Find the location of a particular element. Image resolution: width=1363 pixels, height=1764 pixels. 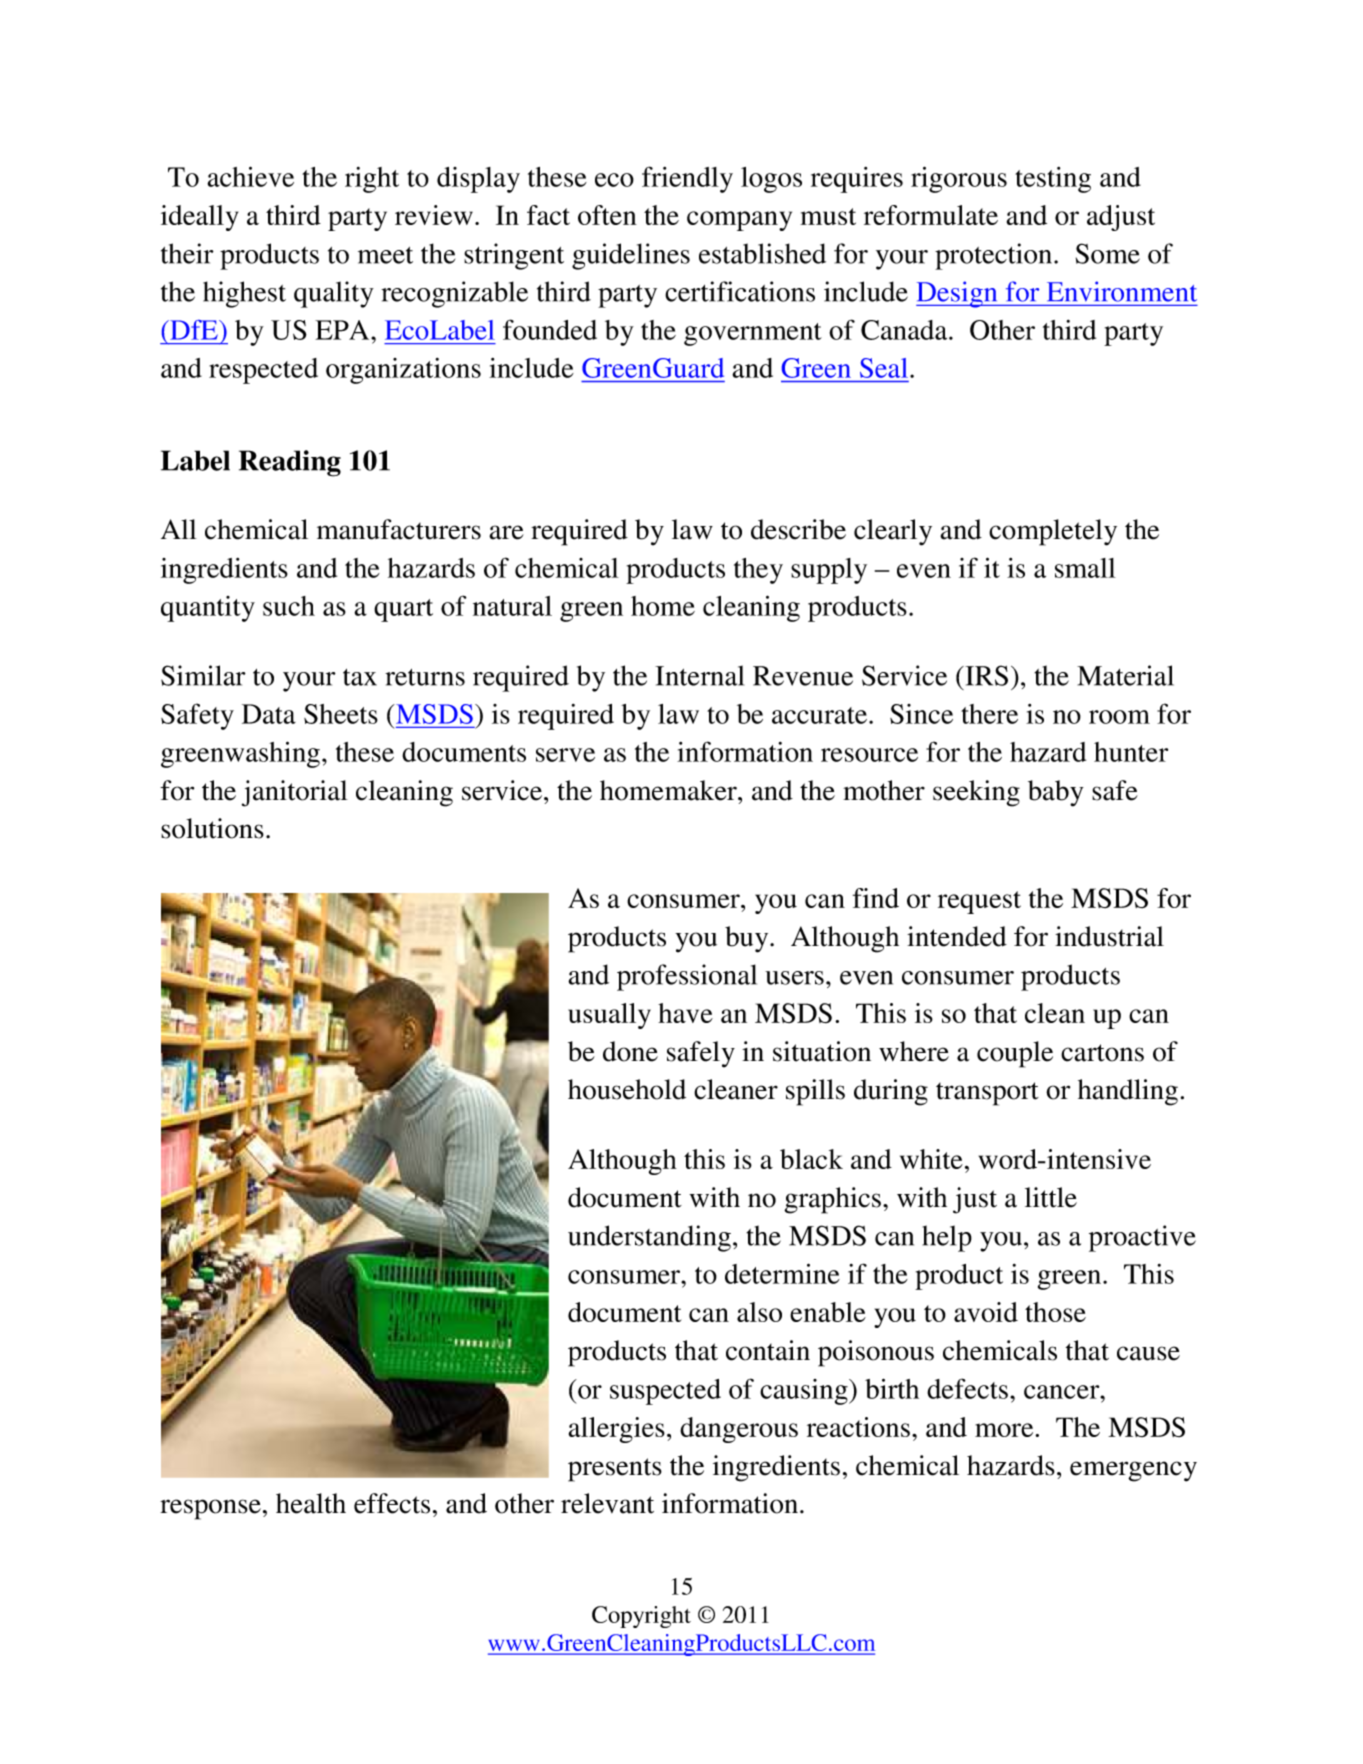

little is located at coordinates (1051, 1197).
